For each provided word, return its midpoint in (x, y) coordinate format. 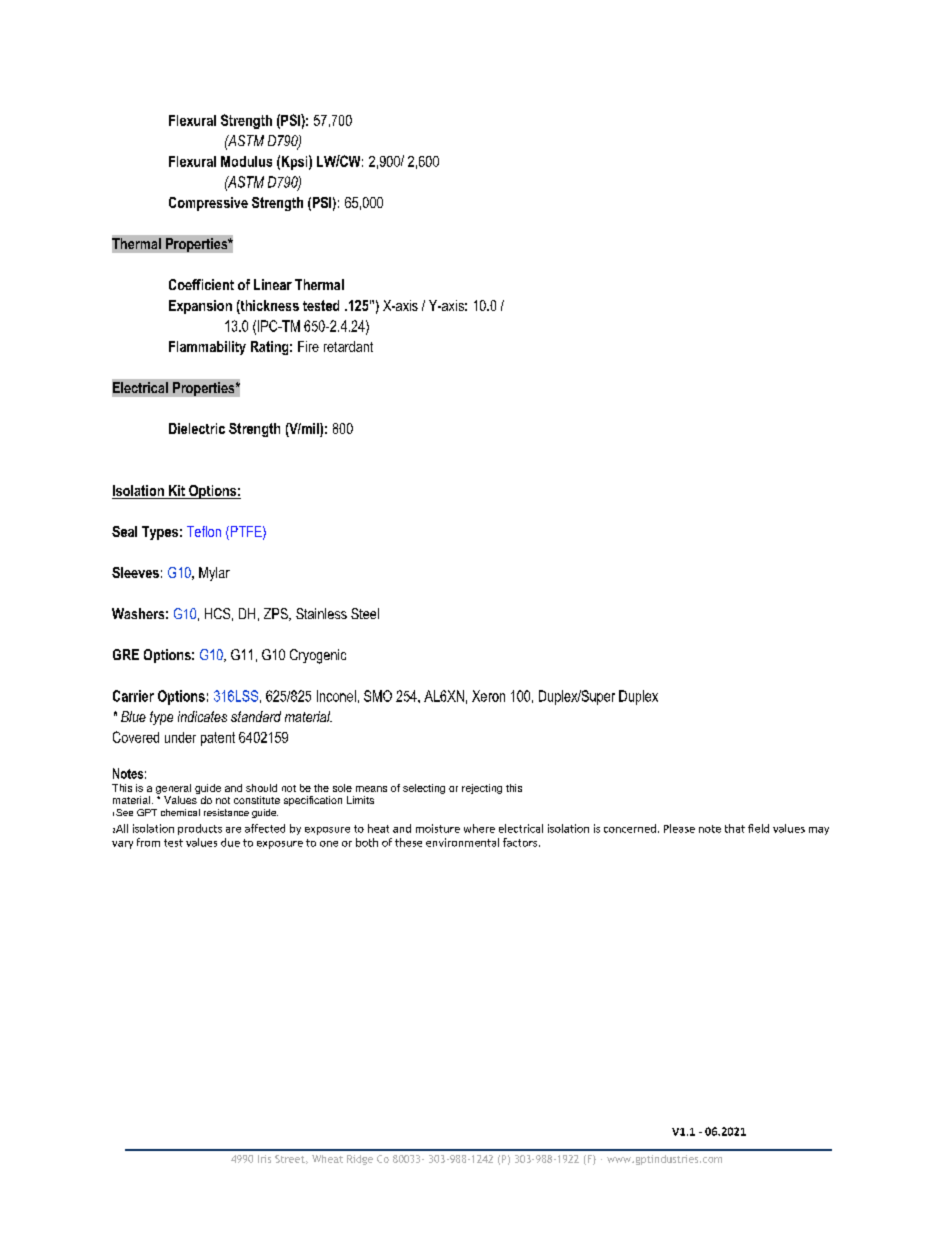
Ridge (360, 1160)
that (735, 828)
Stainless (321, 613)
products (200, 829)
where (479, 828)
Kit (177, 492)
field (758, 828)
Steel (365, 613)
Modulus (246, 161)
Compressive (208, 204)
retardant (348, 346)
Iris (264, 1159)
